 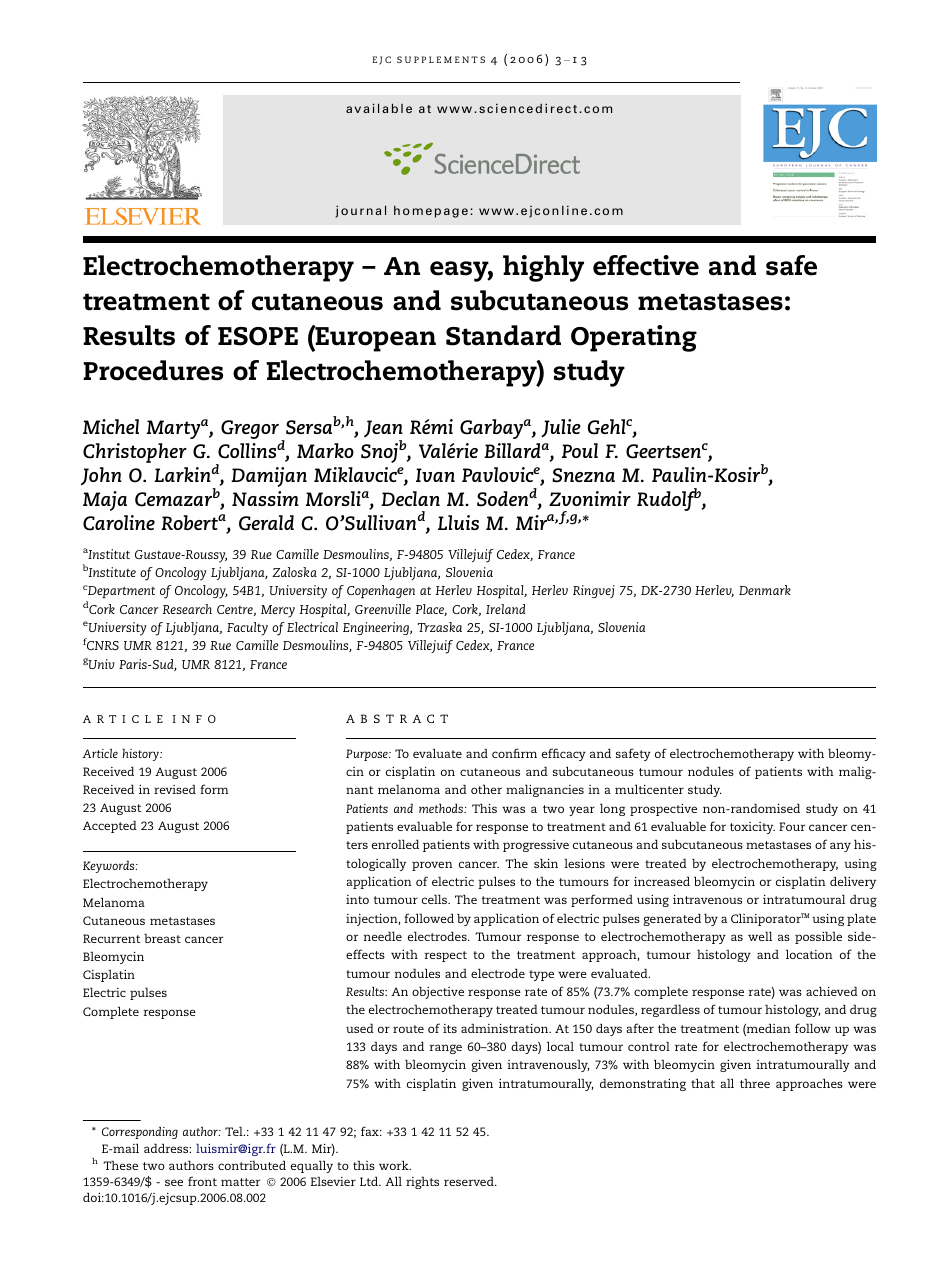 I want to click on Research, so click(x=187, y=609).
